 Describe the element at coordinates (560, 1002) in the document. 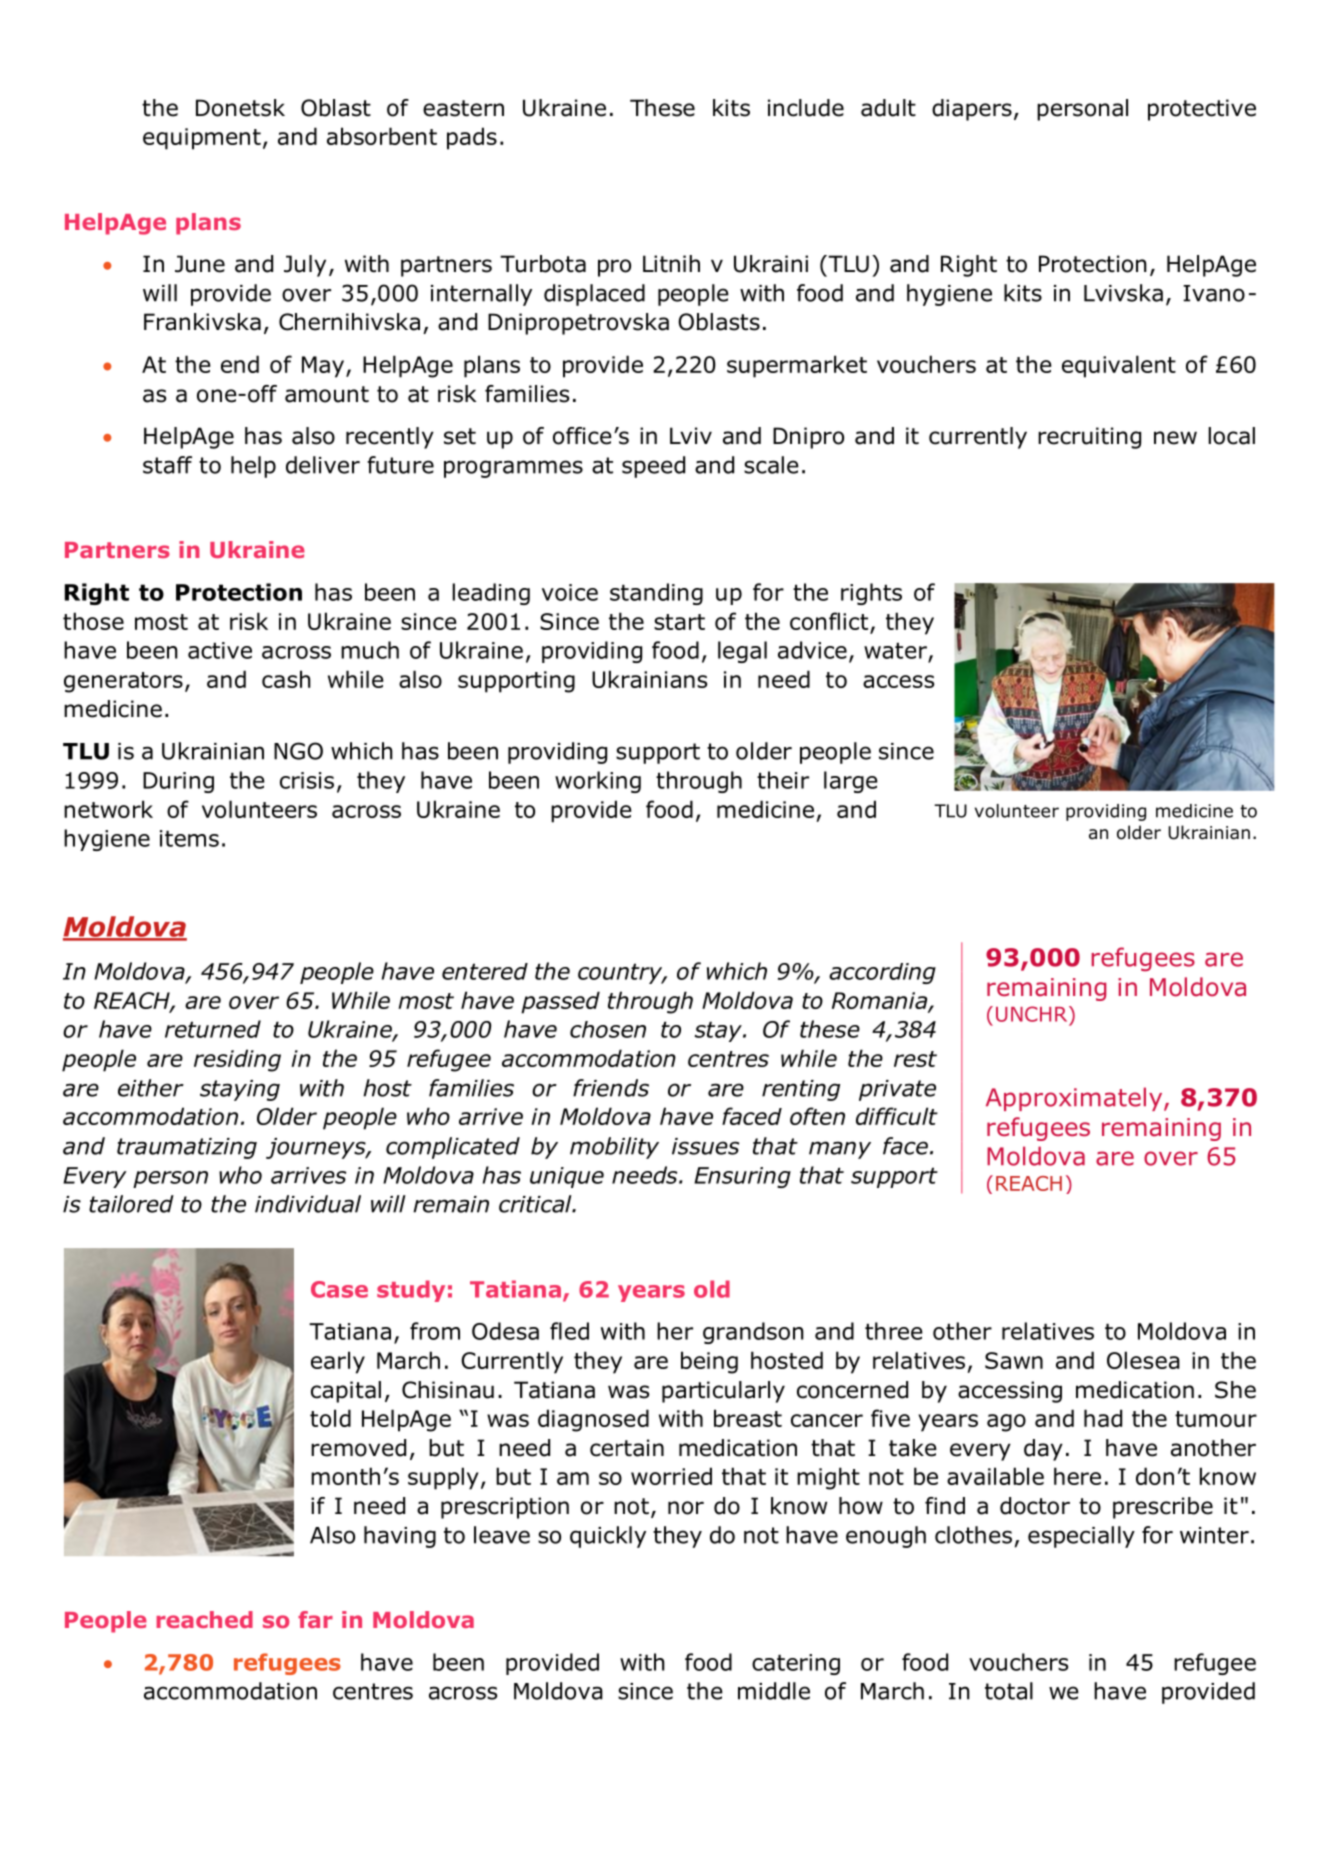

I see `passed` at that location.
